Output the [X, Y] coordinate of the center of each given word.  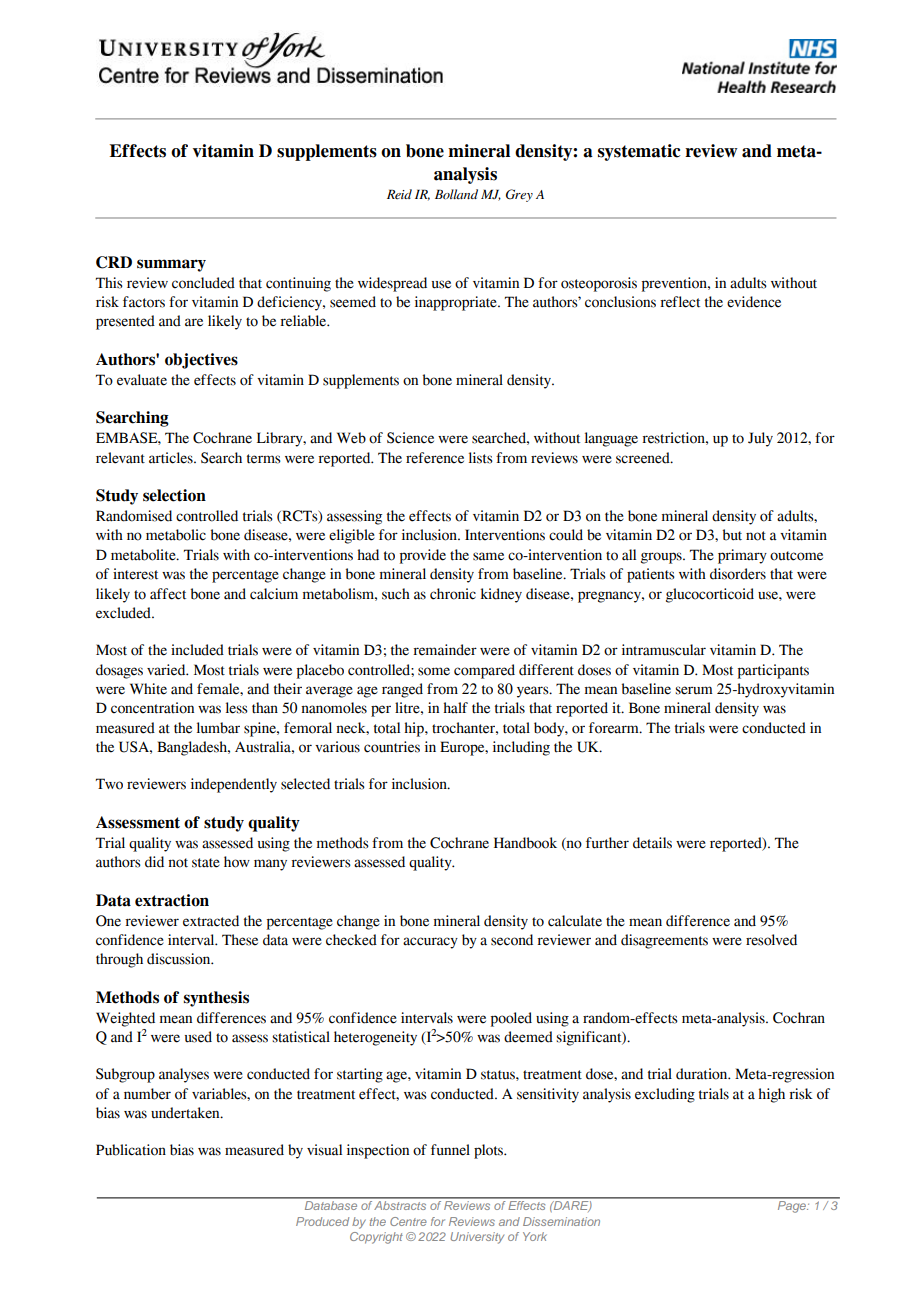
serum [694, 690]
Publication [131, 1150]
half [455, 708]
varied [167, 670]
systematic [639, 152]
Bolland [456, 194]
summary [171, 265]
